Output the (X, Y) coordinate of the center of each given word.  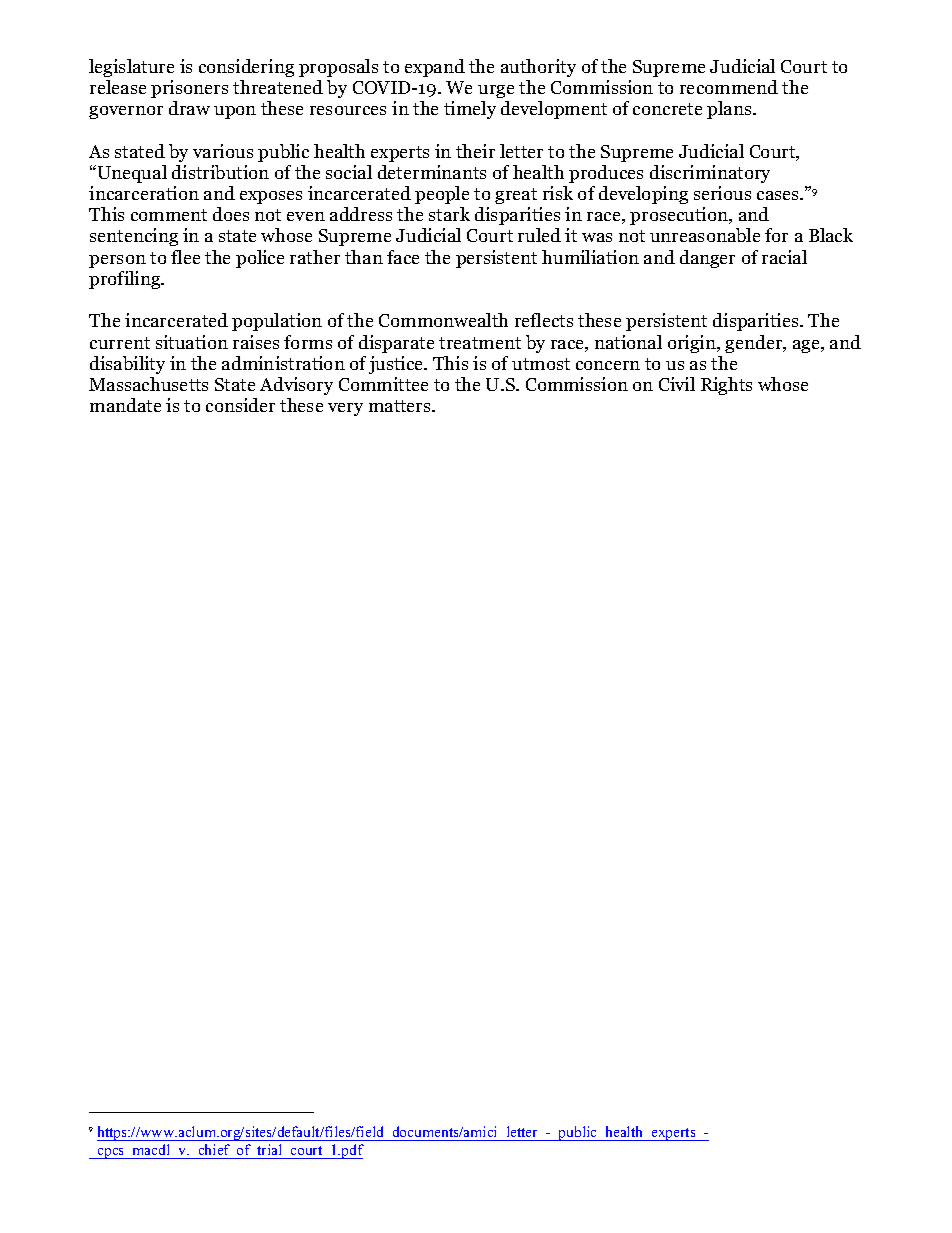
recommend (729, 87)
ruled (539, 235)
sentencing (134, 237)
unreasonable (705, 235)
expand (435, 68)
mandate (125, 405)
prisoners (189, 89)
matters (401, 406)
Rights (726, 386)
